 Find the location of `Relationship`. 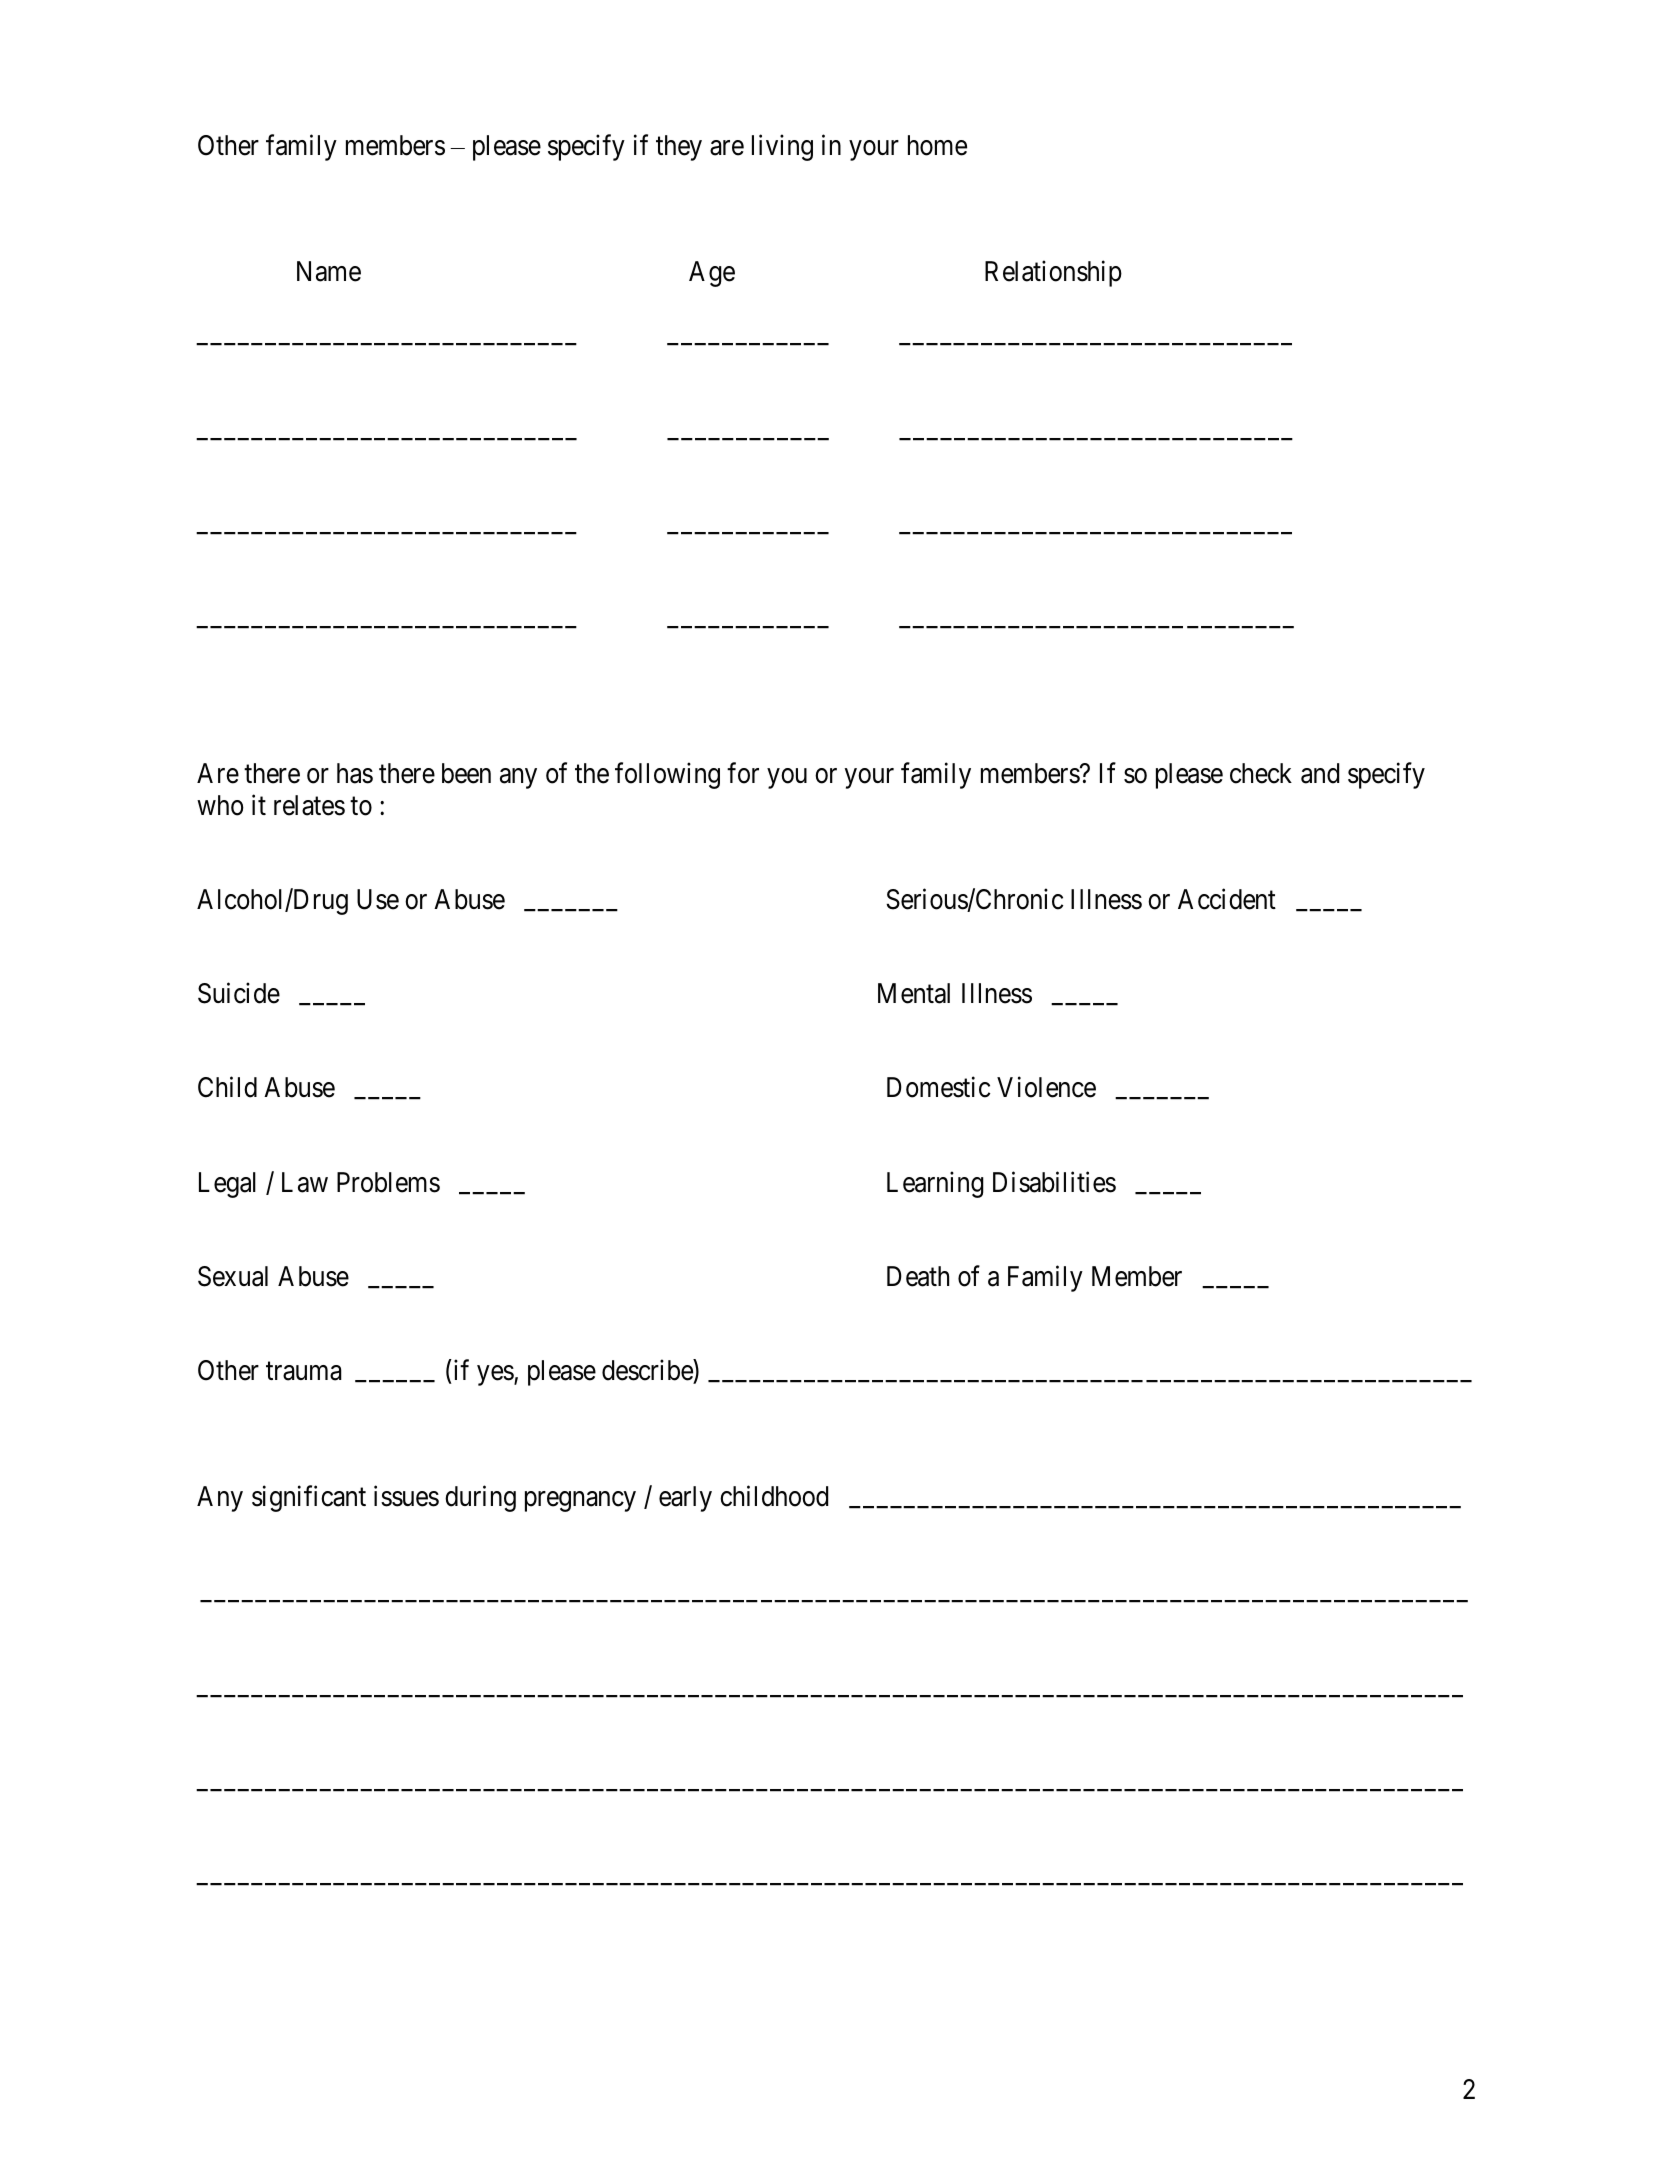

Relationship is located at coordinates (1053, 273).
